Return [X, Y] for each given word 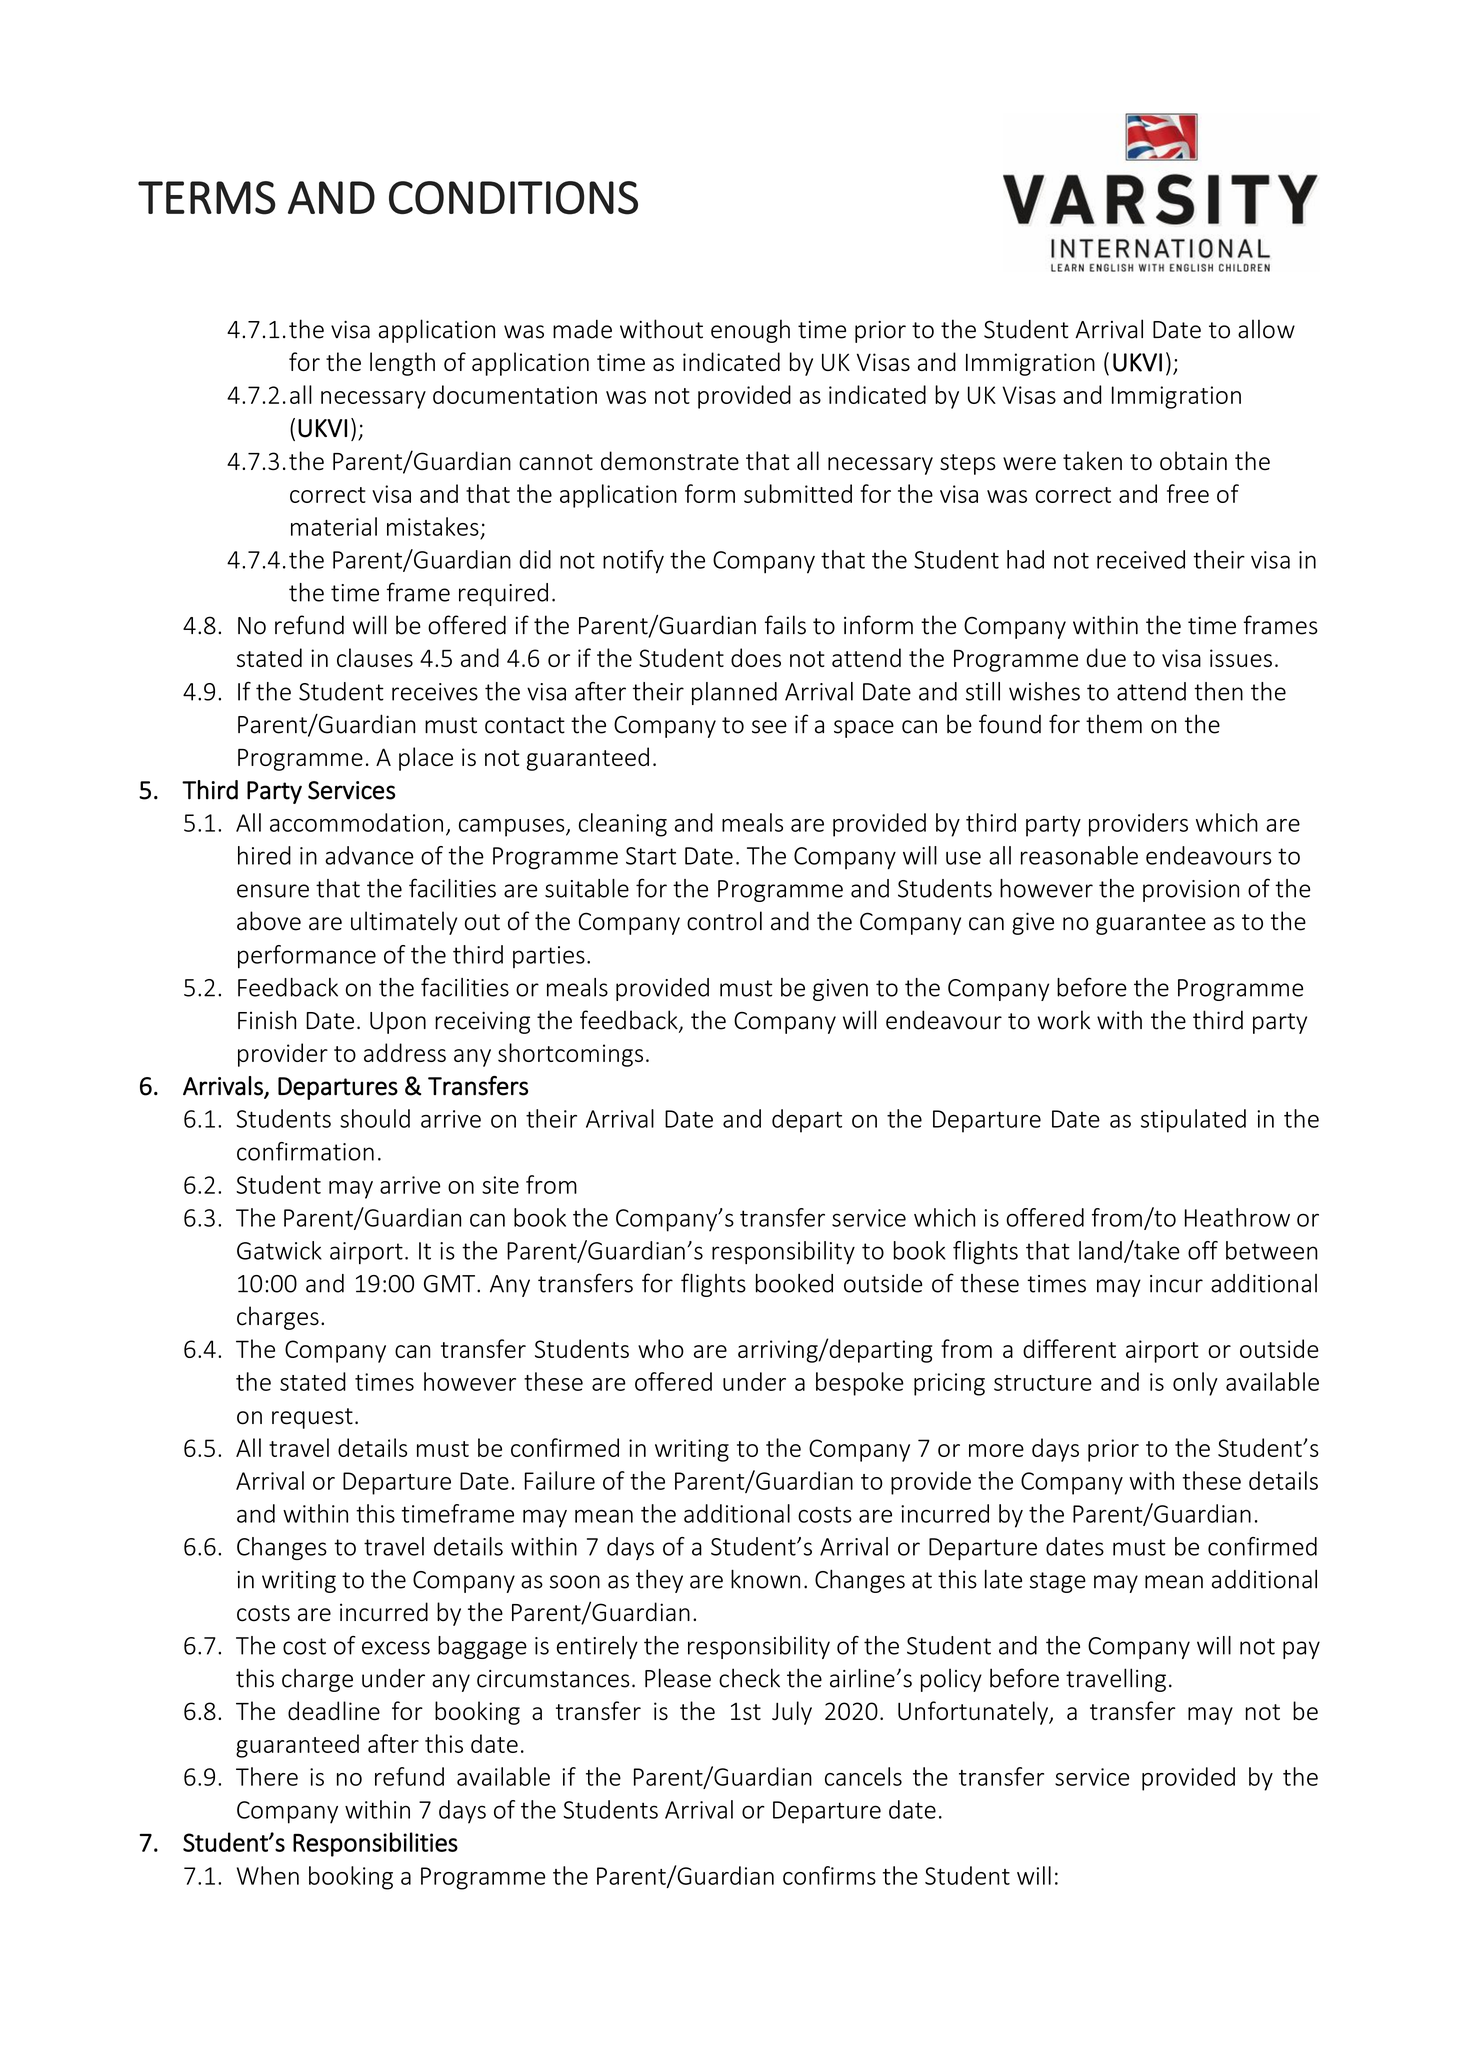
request [312, 1418]
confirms [829, 1875]
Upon [398, 1023]
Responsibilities [375, 1844]
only [1195, 1384]
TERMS [207, 198]
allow [1266, 329]
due [1106, 657]
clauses [375, 657]
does [756, 657]
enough [750, 331]
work [1064, 1020]
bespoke [860, 1384]
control [724, 921]
